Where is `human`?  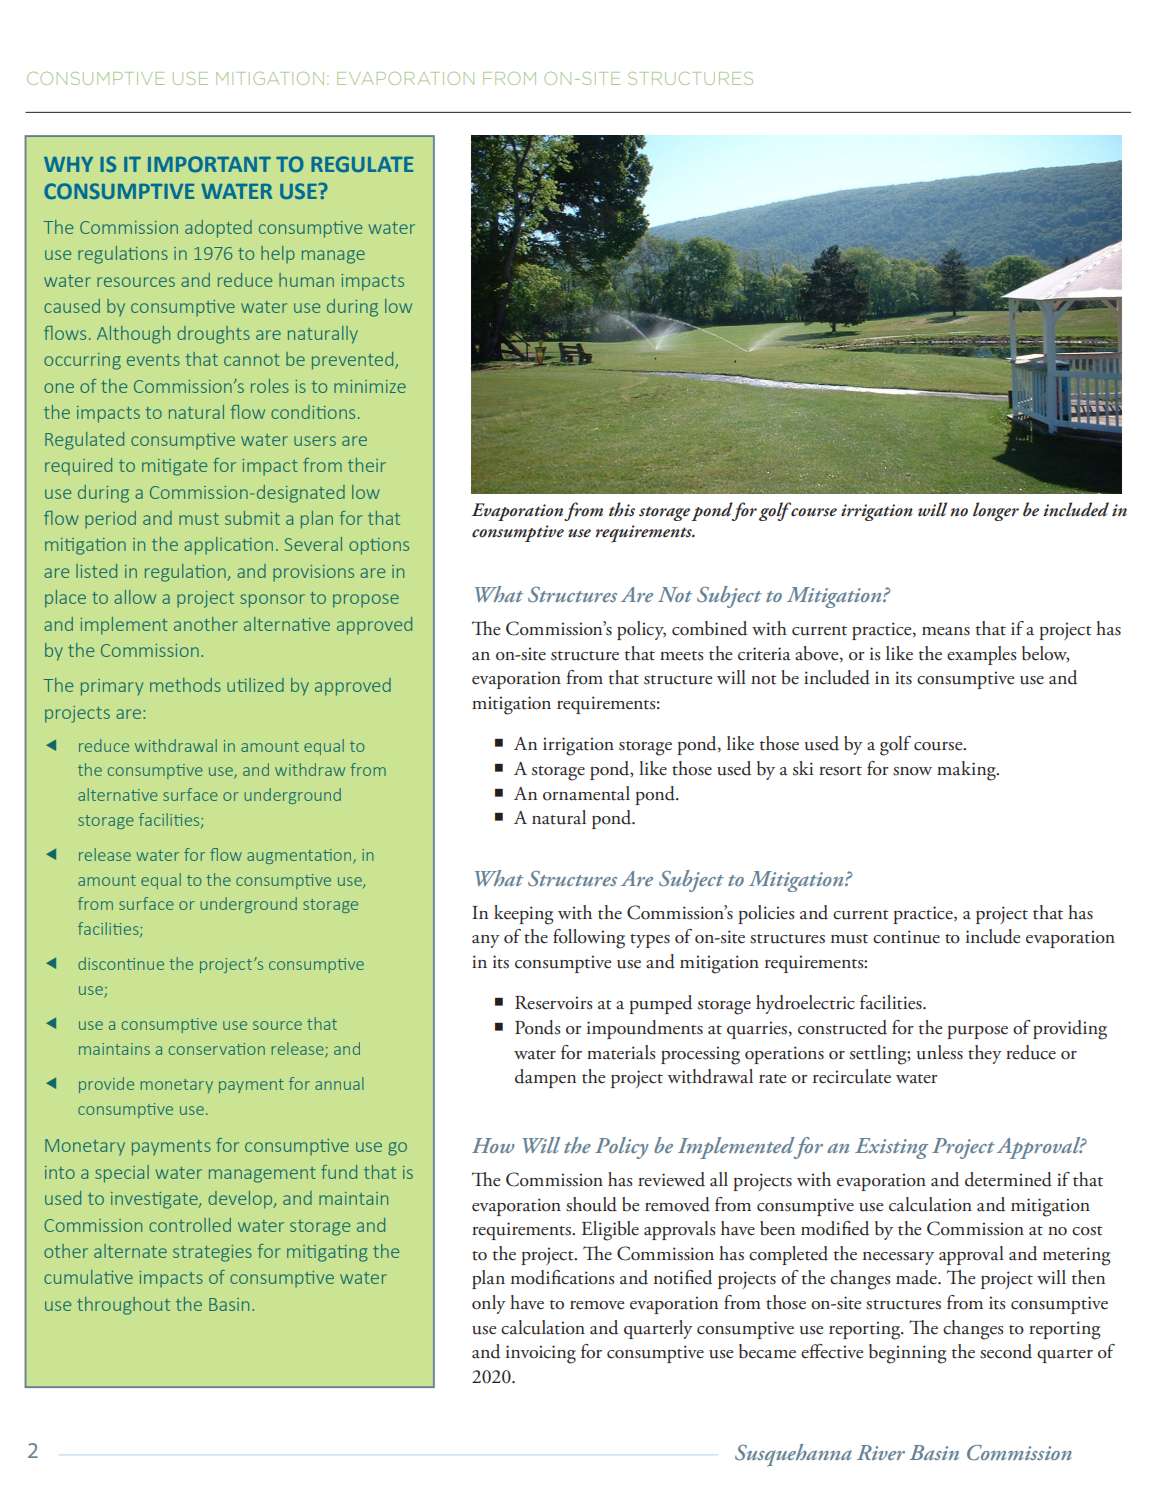 human is located at coordinates (306, 280).
